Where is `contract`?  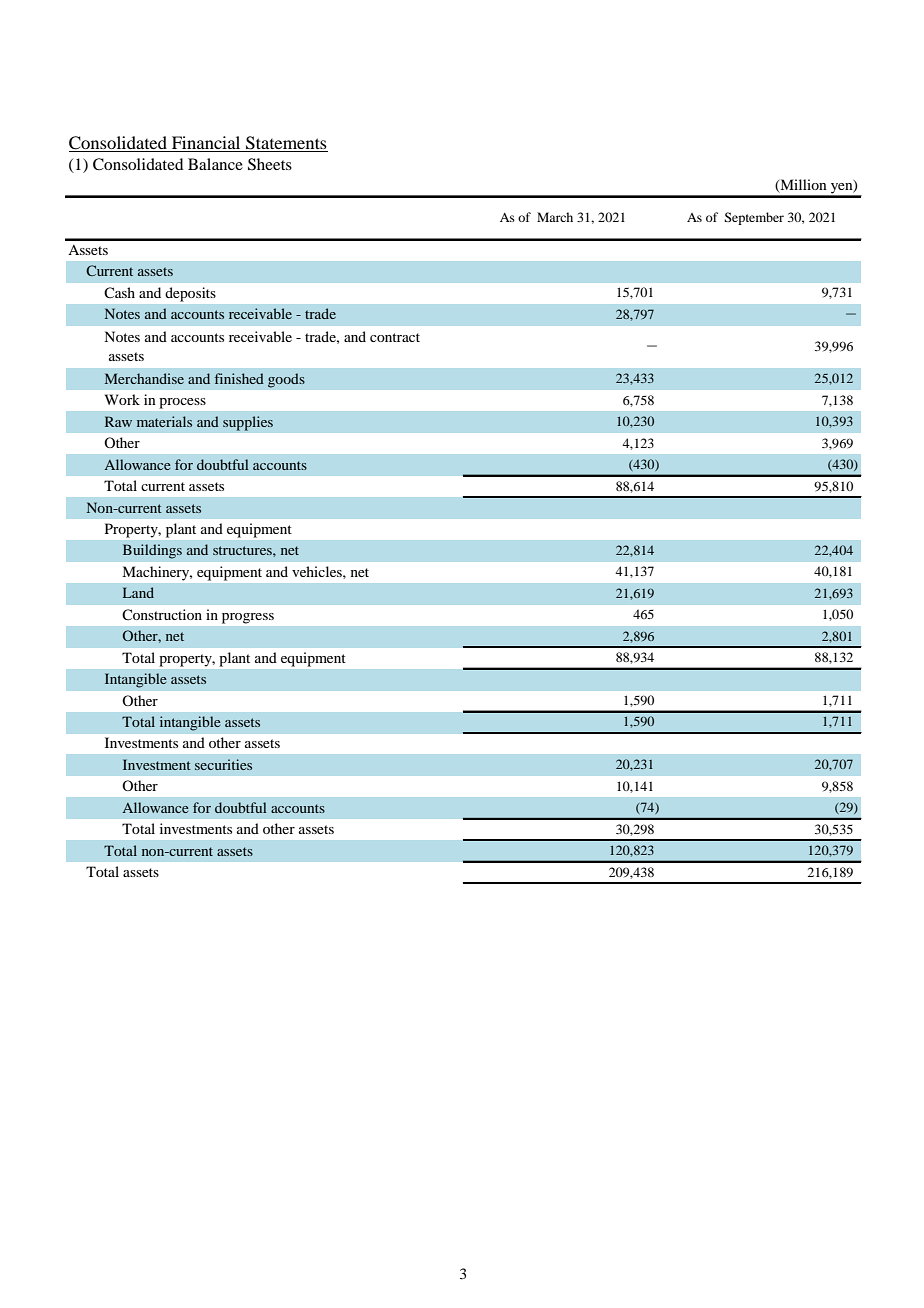
contract is located at coordinates (395, 337).
